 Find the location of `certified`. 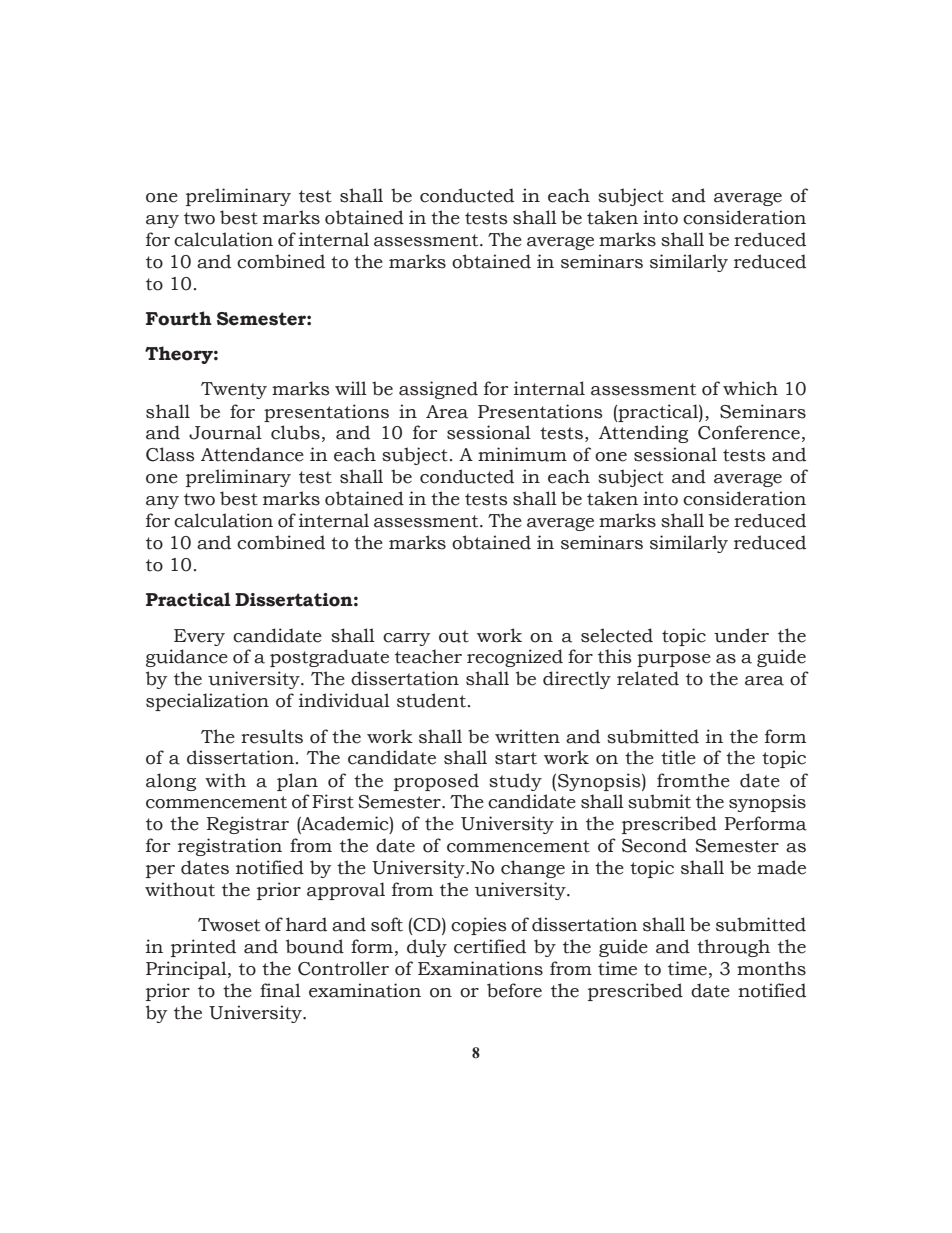

certified is located at coordinates (490, 946).
